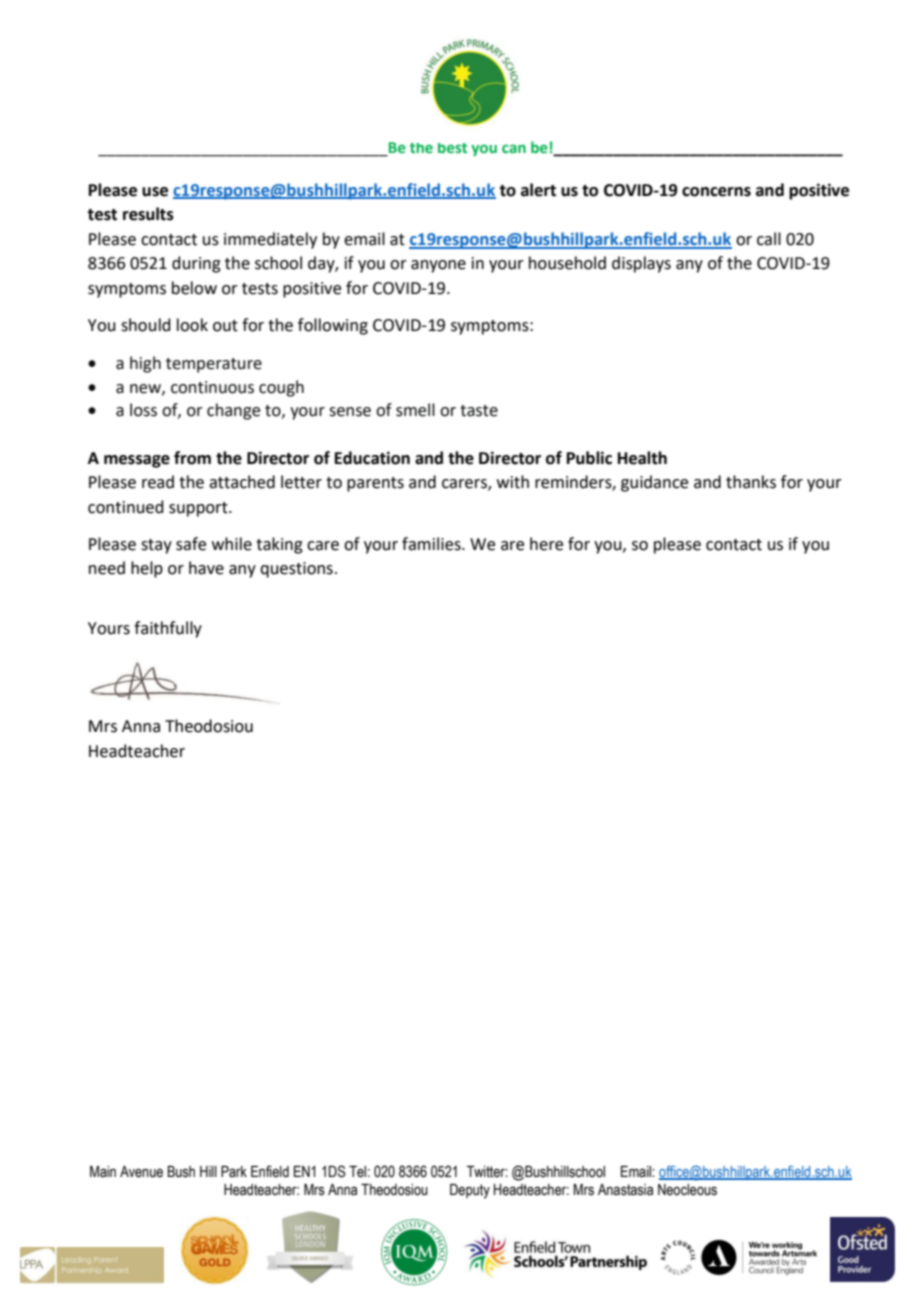 Image resolution: width=924 pixels, height=1308 pixels. I want to click on best, so click(452, 148).
